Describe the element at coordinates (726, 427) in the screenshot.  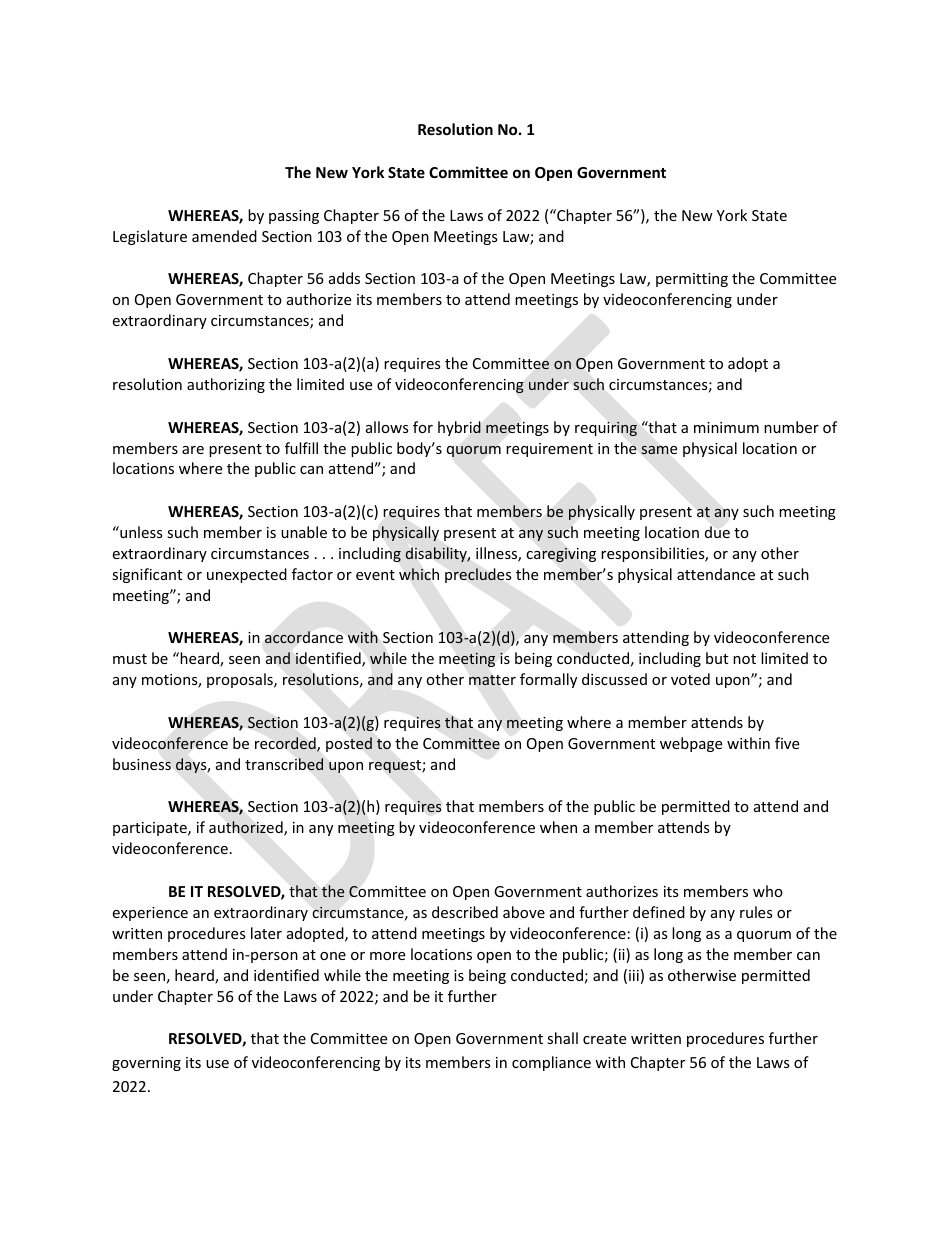
I see `minimum` at that location.
